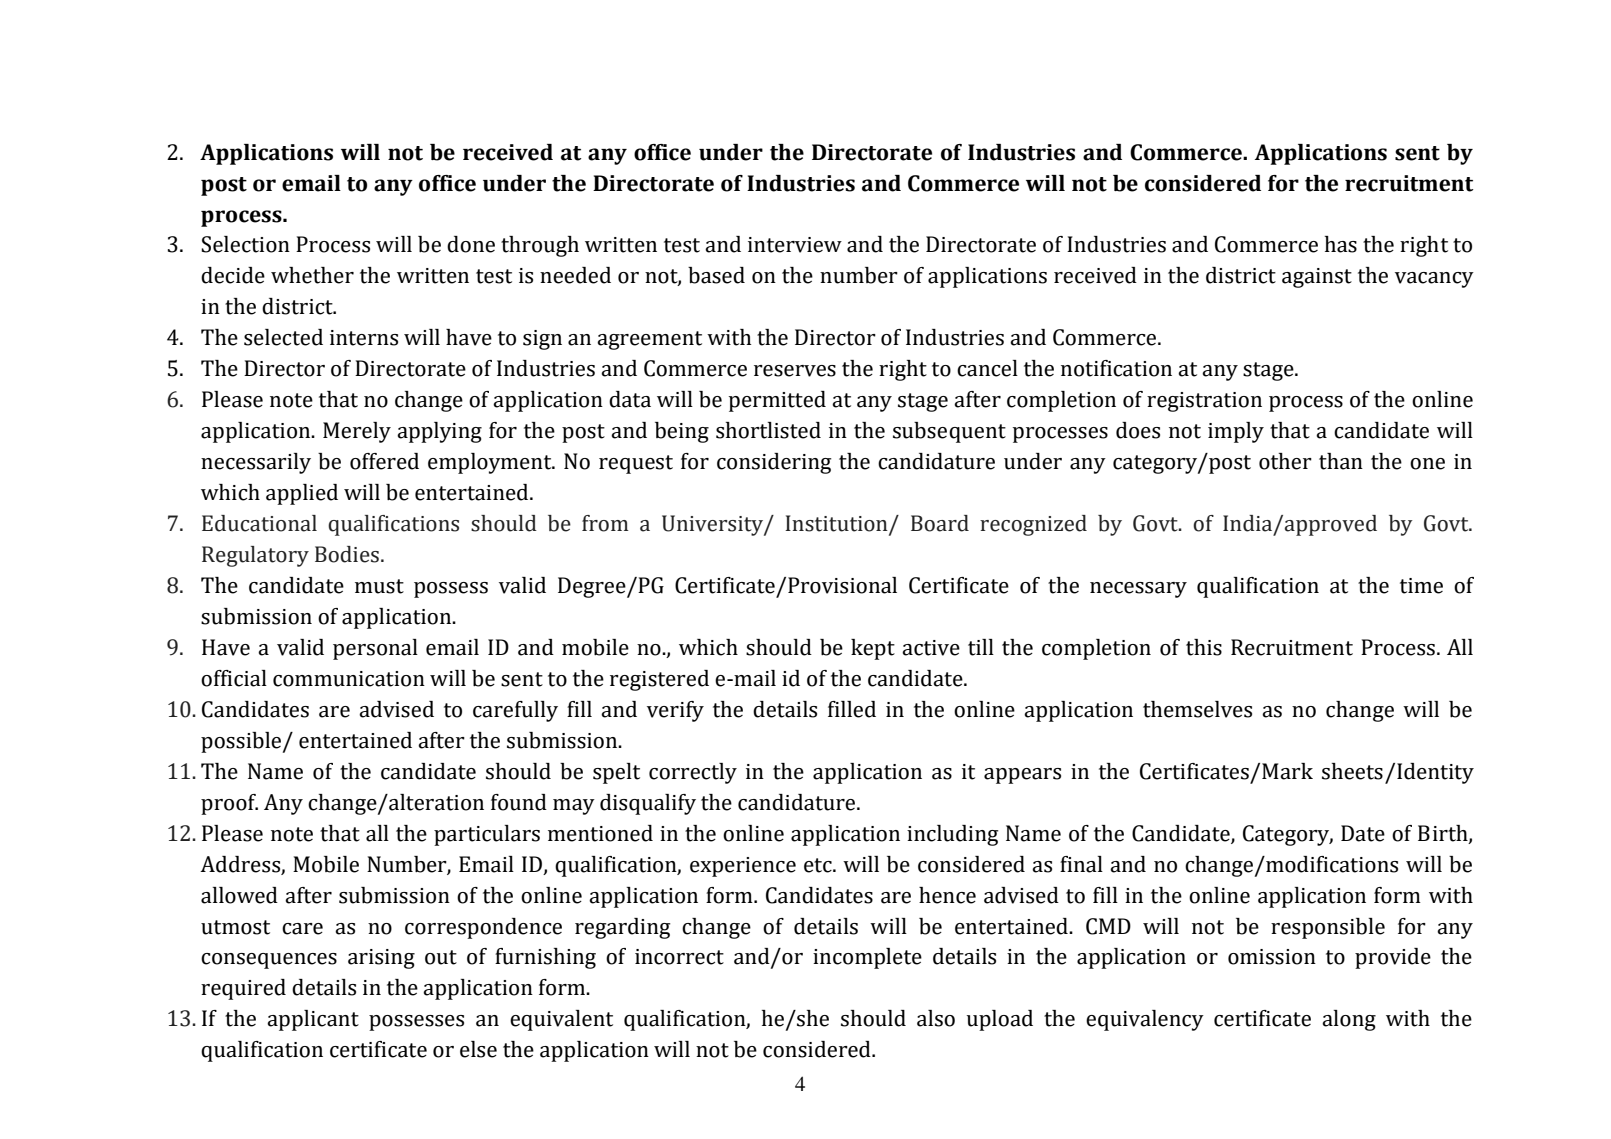 The height and width of the screenshot is (1139, 1611). Describe the element at coordinates (1349, 1020) in the screenshot. I see `along` at that location.
